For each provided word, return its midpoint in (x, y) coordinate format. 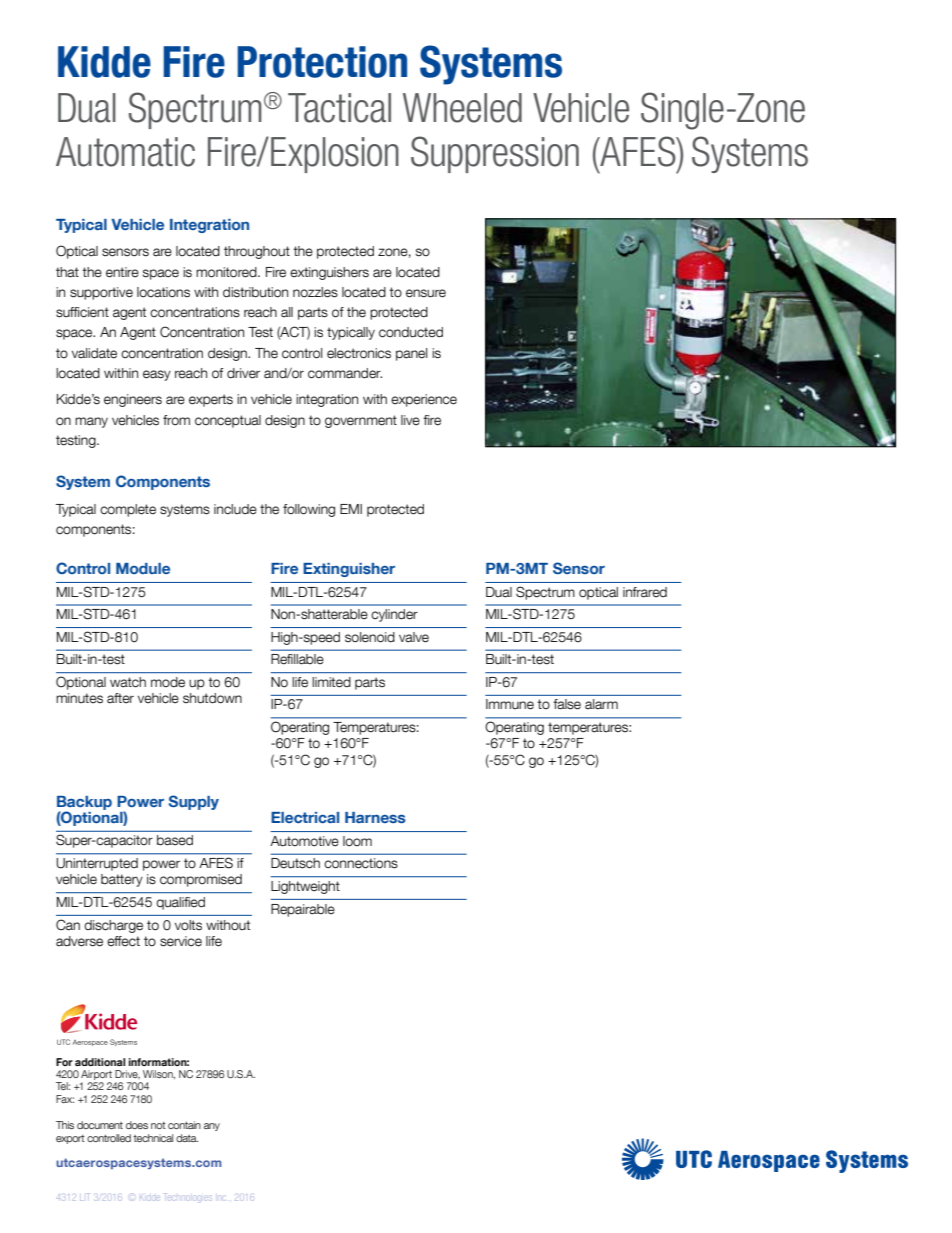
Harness (375, 817)
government (361, 421)
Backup (84, 804)
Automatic (125, 152)
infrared (645, 592)
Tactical (339, 108)
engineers (133, 400)
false (567, 704)
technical (153, 1138)
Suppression (495, 154)
